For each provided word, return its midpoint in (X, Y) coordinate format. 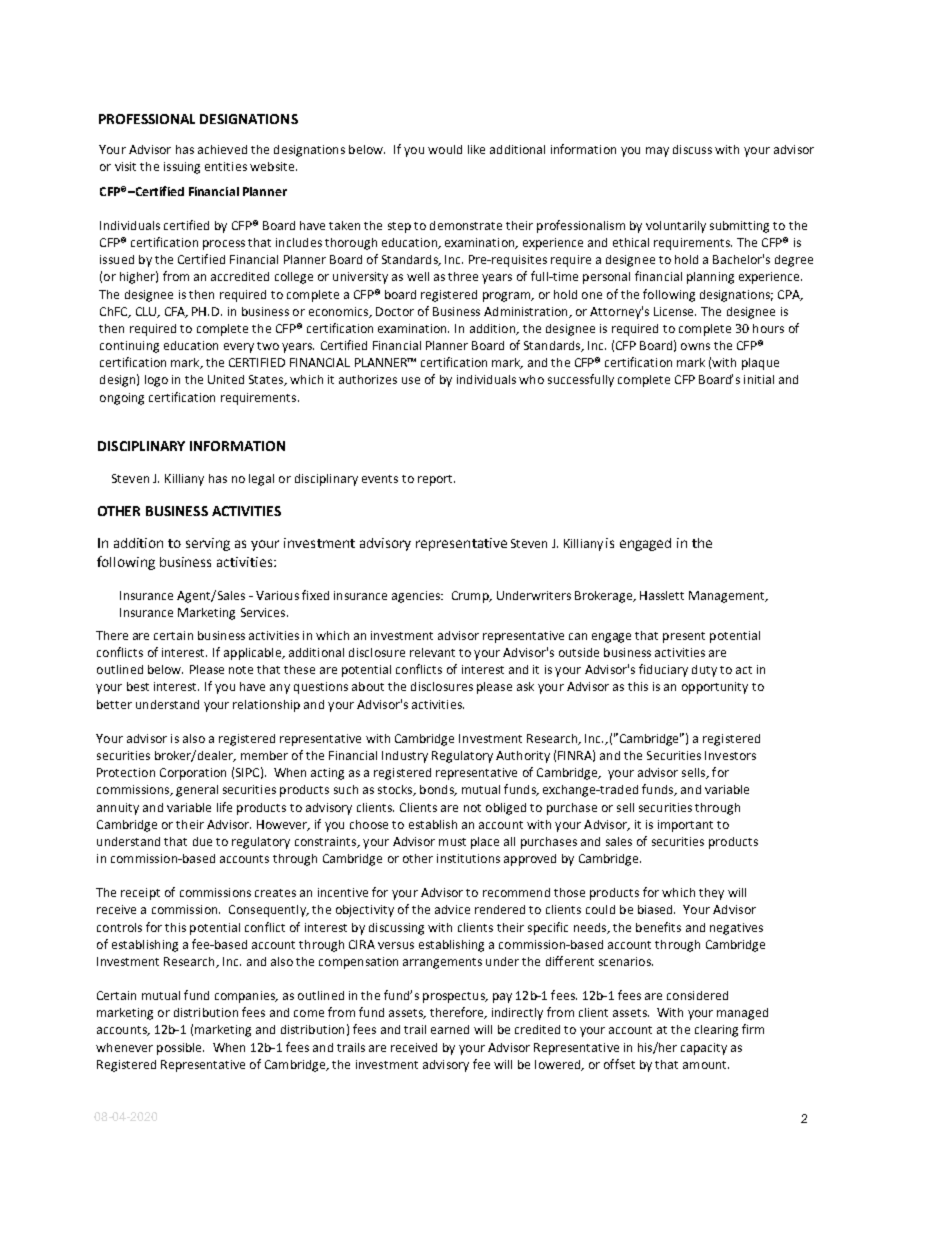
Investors (730, 755)
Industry (405, 757)
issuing (182, 168)
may (657, 152)
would (445, 149)
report (436, 480)
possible (180, 1049)
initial (759, 379)
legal (261, 480)
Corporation (193, 774)
